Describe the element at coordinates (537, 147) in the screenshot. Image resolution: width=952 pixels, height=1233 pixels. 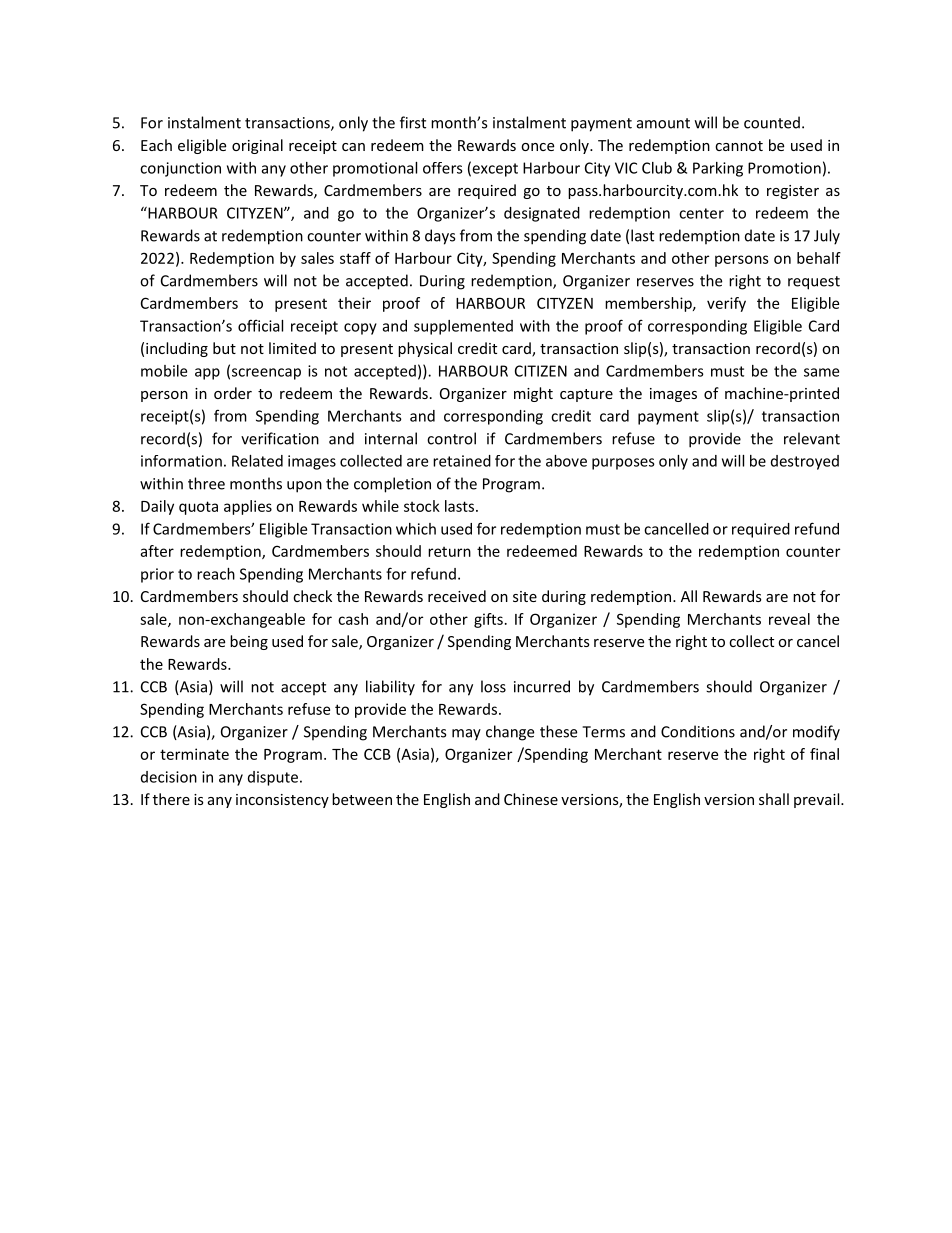
I see `once` at that location.
